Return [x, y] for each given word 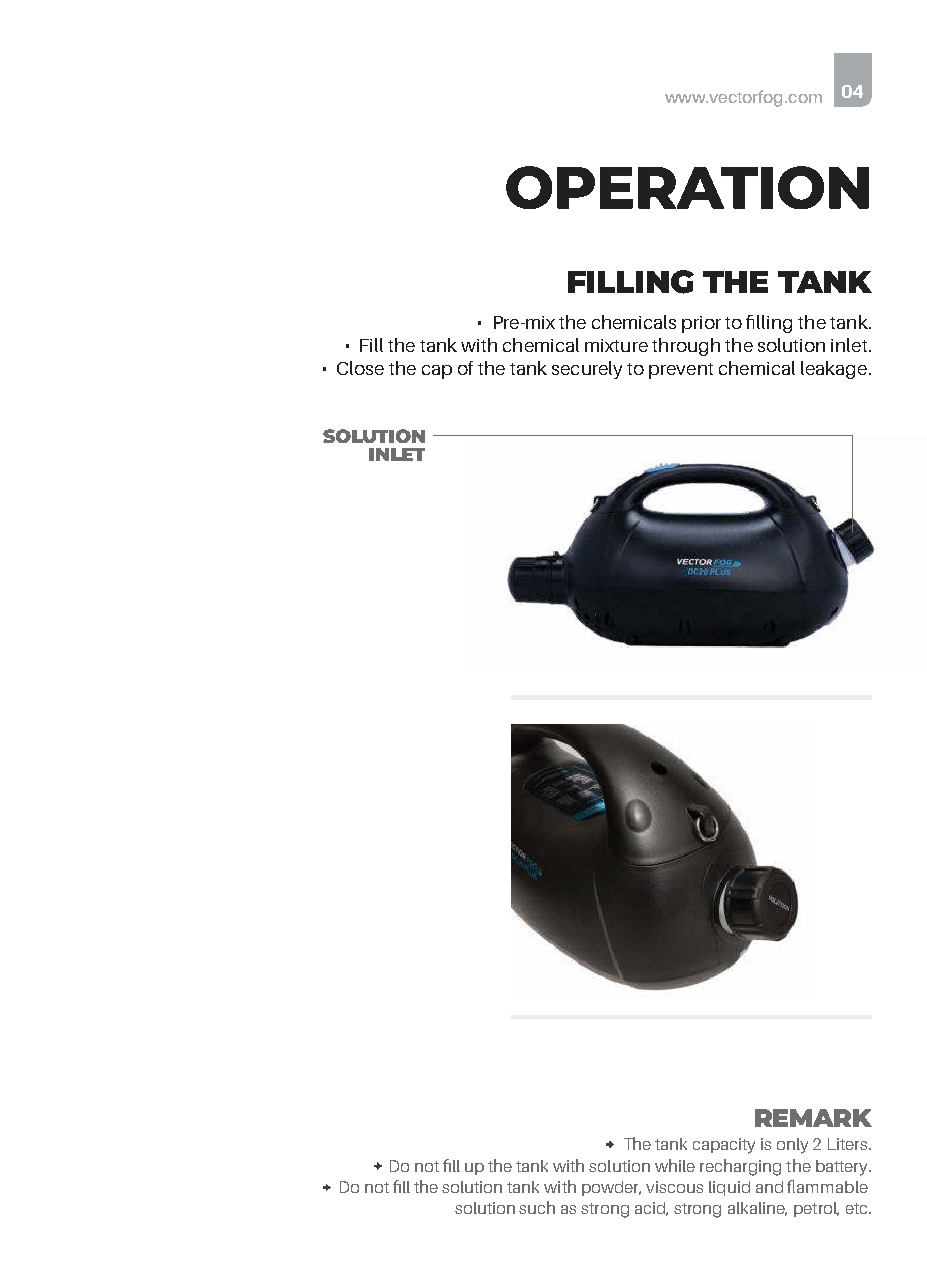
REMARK [813, 1118]
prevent [681, 371]
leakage [834, 370]
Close [360, 368]
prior [701, 324]
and [769, 1187]
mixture [616, 345]
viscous [674, 1187]
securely [587, 370]
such [537, 1207]
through [686, 347]
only [792, 1146]
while [675, 1165]
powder [611, 1188]
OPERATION [687, 187]
